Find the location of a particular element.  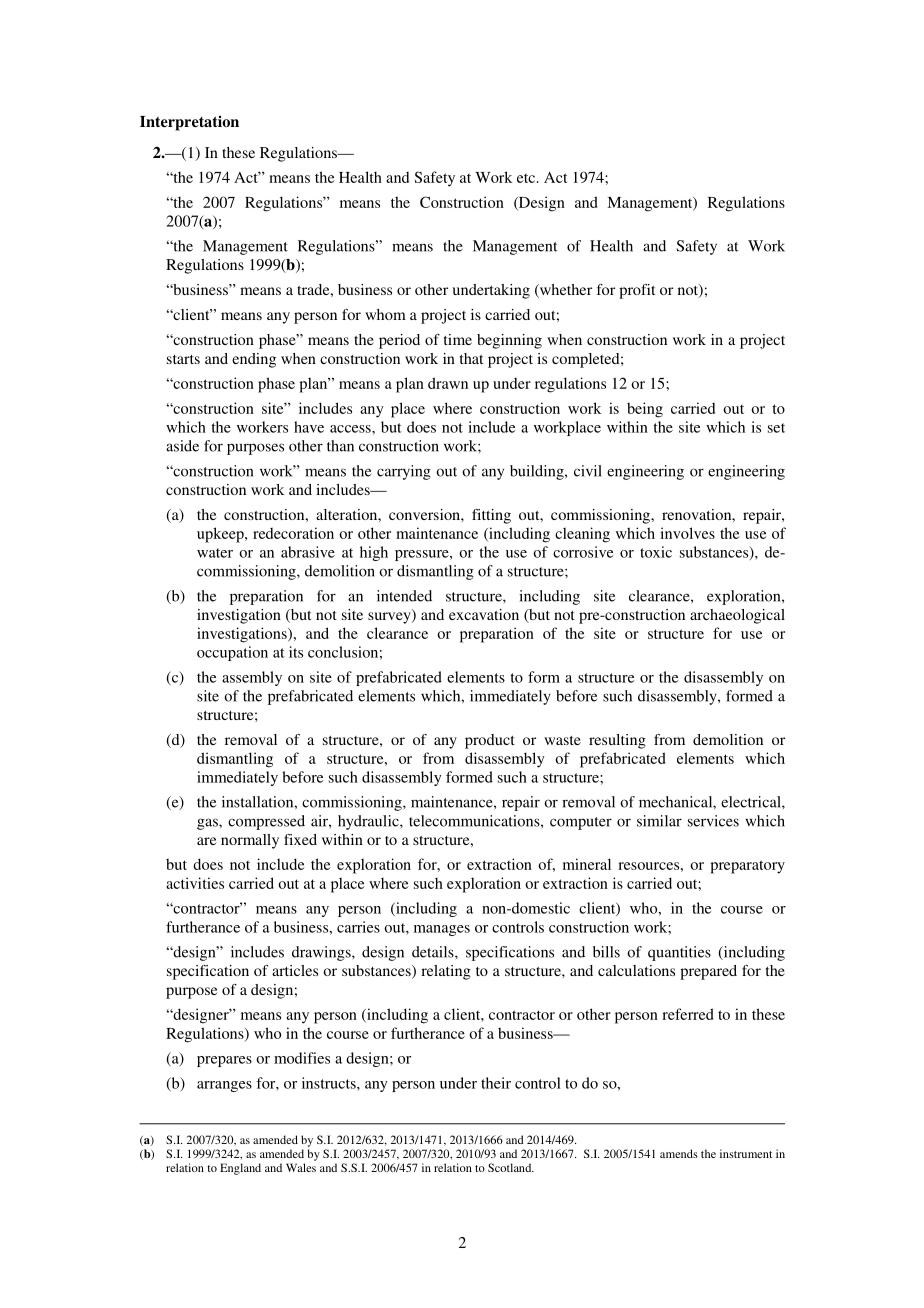

excavation is located at coordinates (484, 614).
